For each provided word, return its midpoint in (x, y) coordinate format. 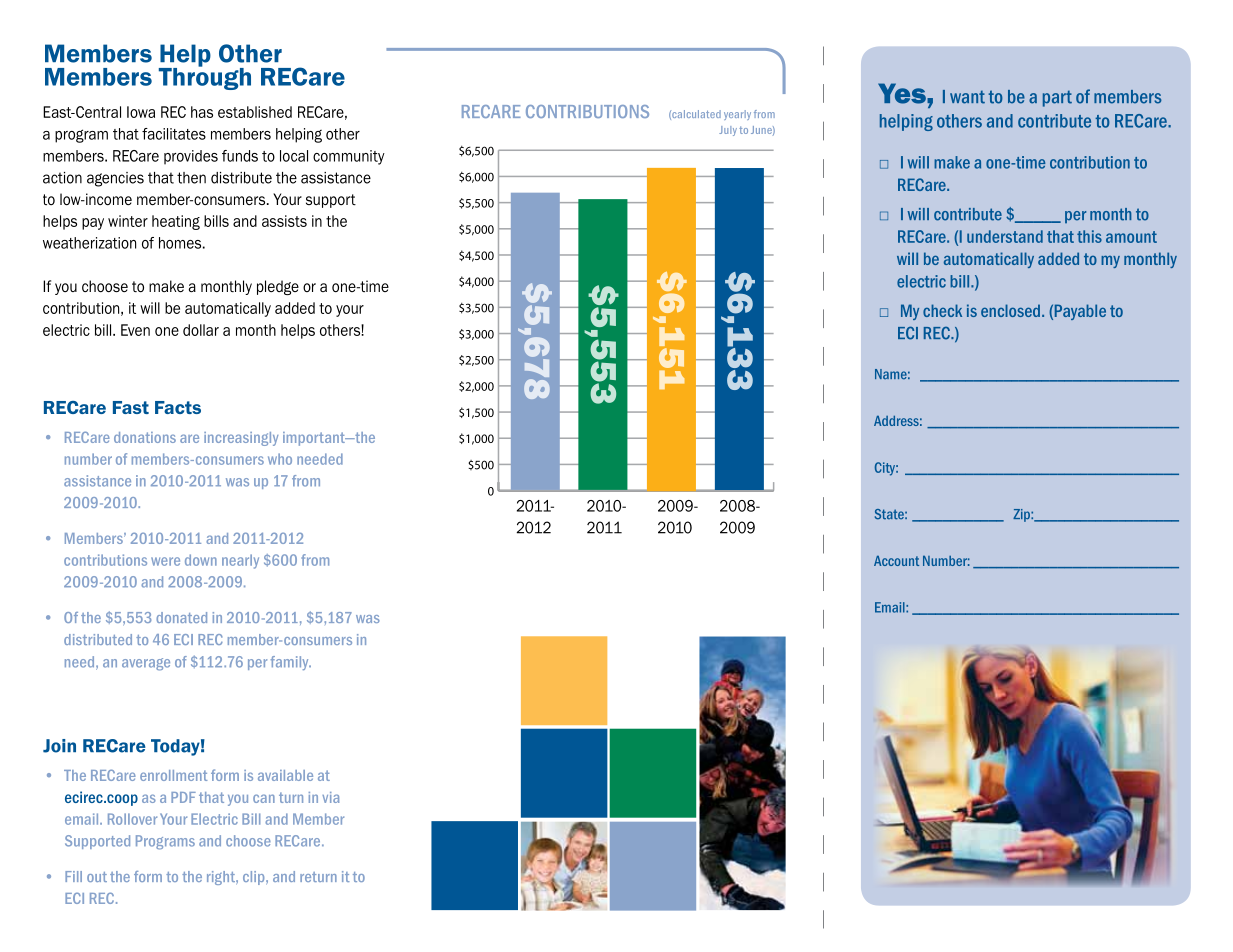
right (222, 878)
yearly (737, 115)
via (330, 797)
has (202, 112)
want (967, 97)
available (285, 775)
